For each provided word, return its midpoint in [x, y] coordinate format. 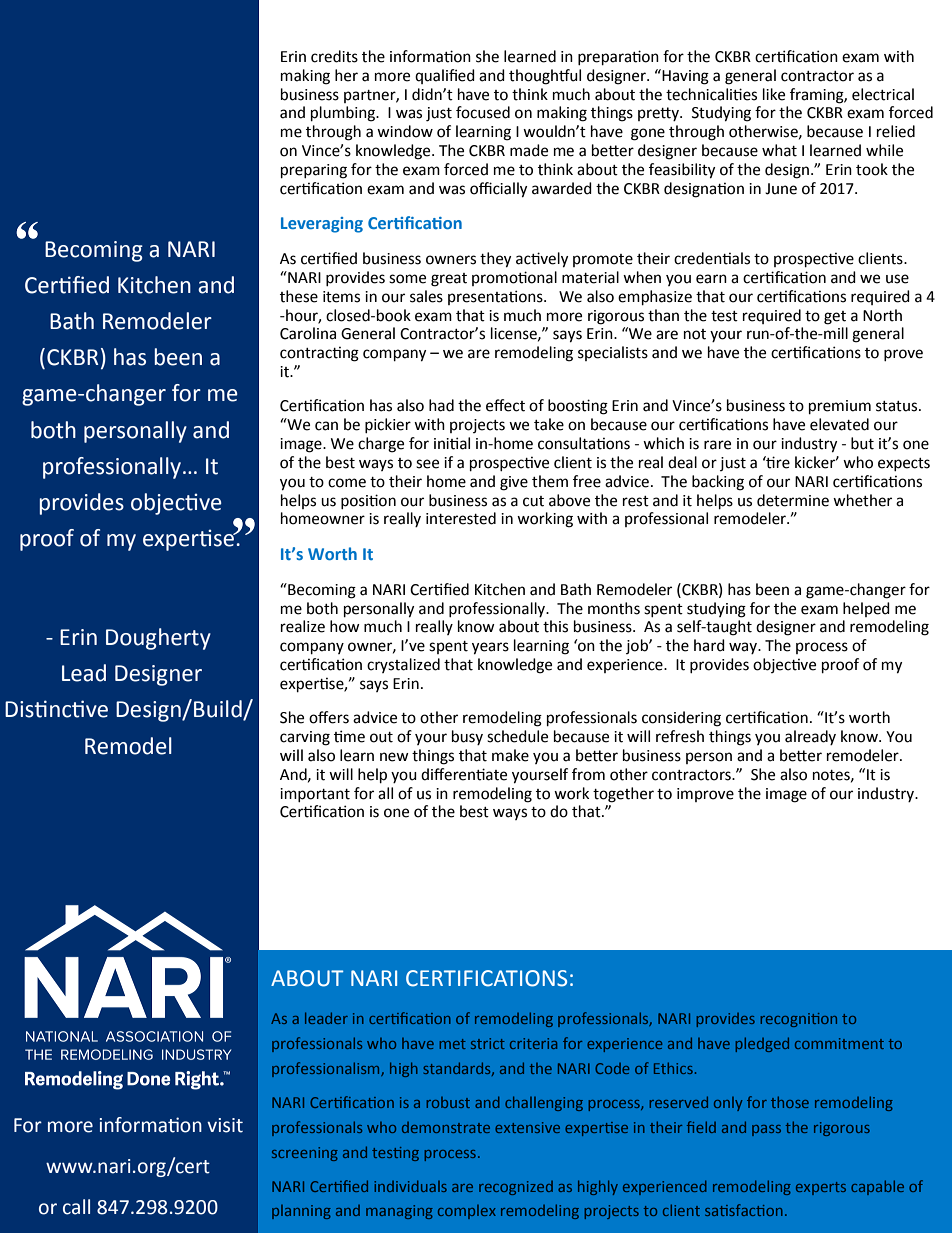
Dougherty [158, 639]
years [490, 648]
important [315, 795]
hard [709, 645]
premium [840, 407]
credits [334, 56]
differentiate [464, 774]
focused [483, 112]
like [774, 94]
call [76, 1207]
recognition [799, 1020]
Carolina [308, 333]
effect [505, 405]
